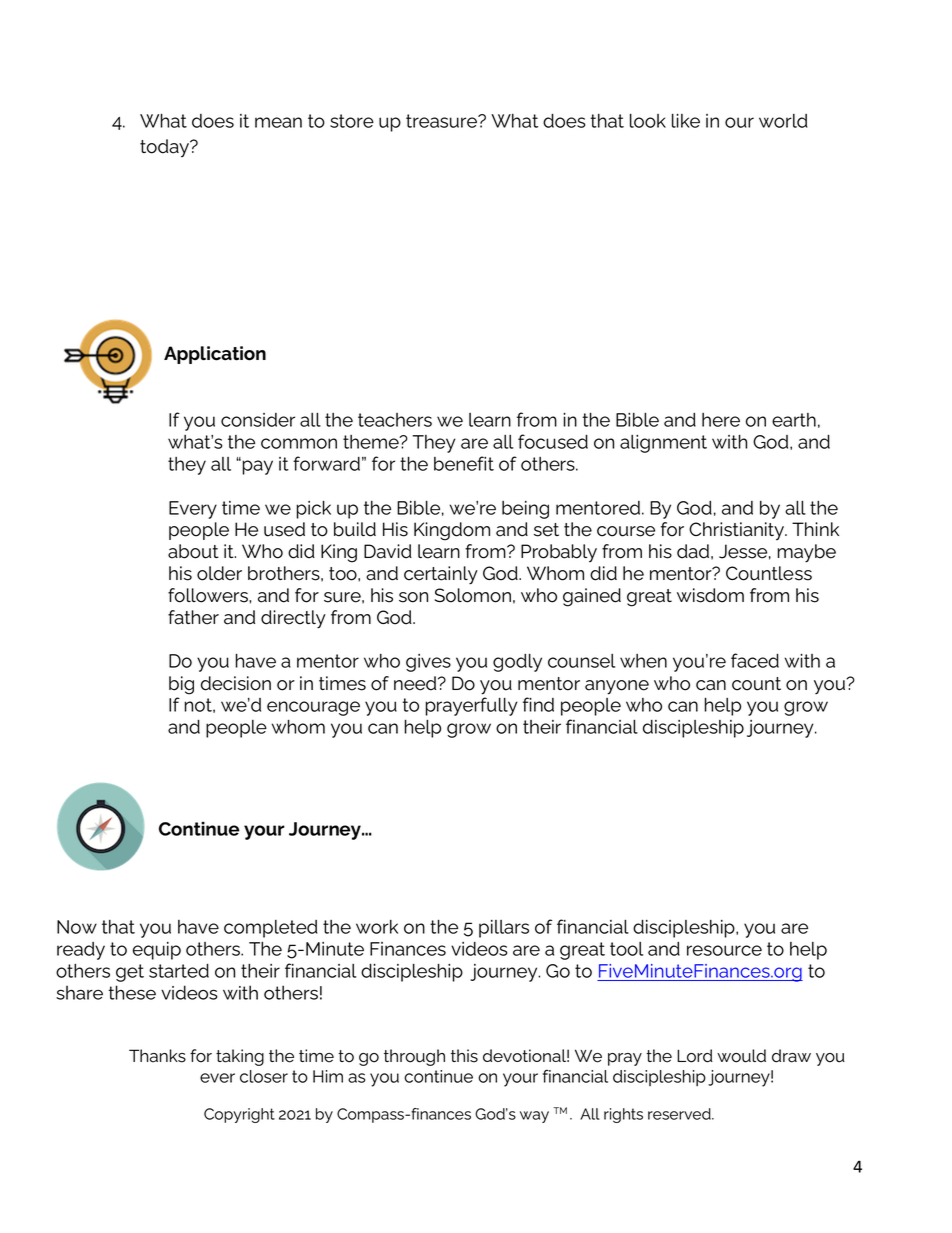 This image has width=952, height=1233. I want to click on father, so click(193, 617).
